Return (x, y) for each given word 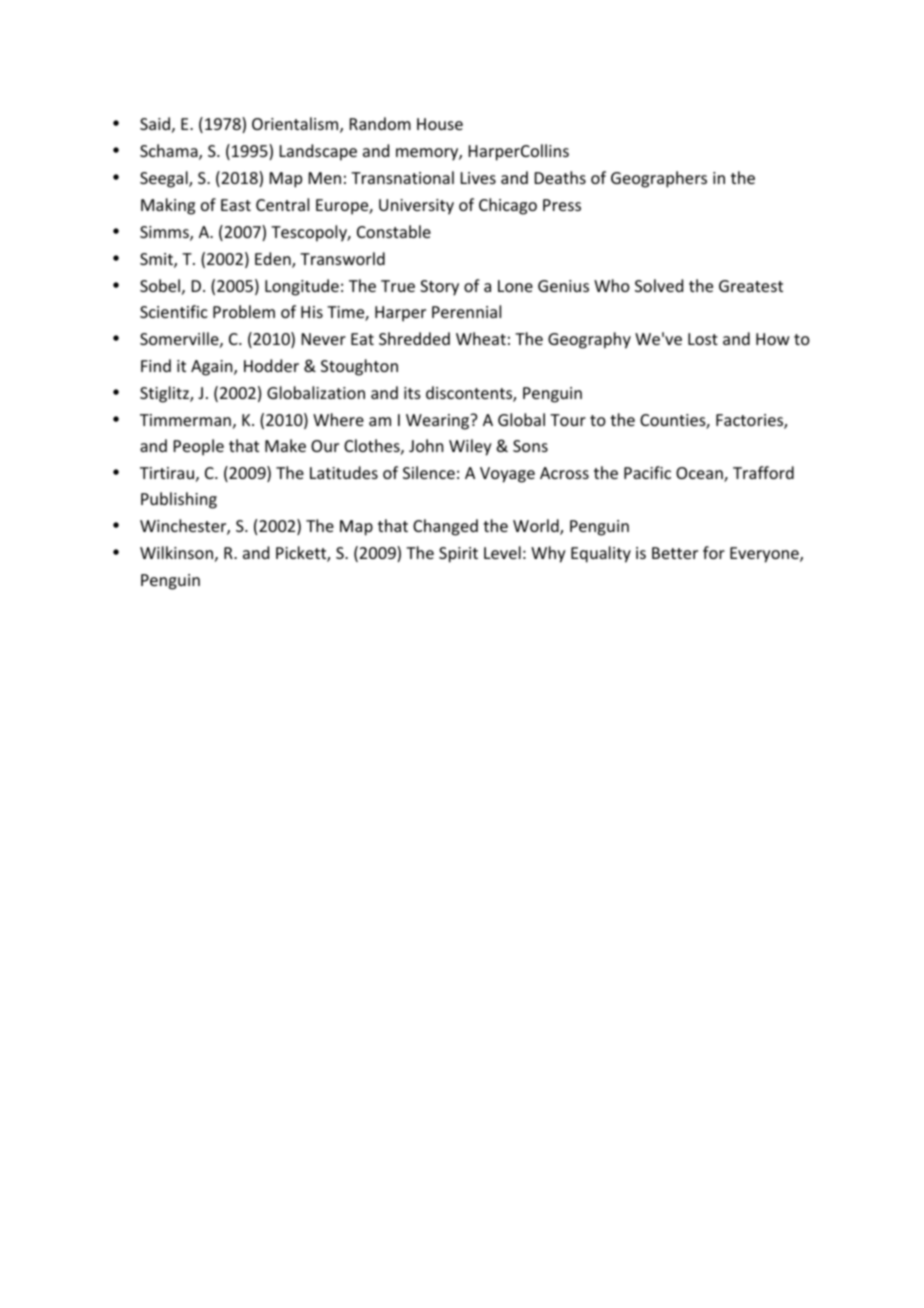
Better (675, 553)
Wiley (470, 447)
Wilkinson (176, 552)
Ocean (700, 474)
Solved (659, 285)
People (199, 447)
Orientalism (296, 125)
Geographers (659, 179)
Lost (703, 339)
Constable (394, 231)
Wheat (481, 338)
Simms (165, 233)
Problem (244, 311)
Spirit (458, 555)
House (440, 124)
